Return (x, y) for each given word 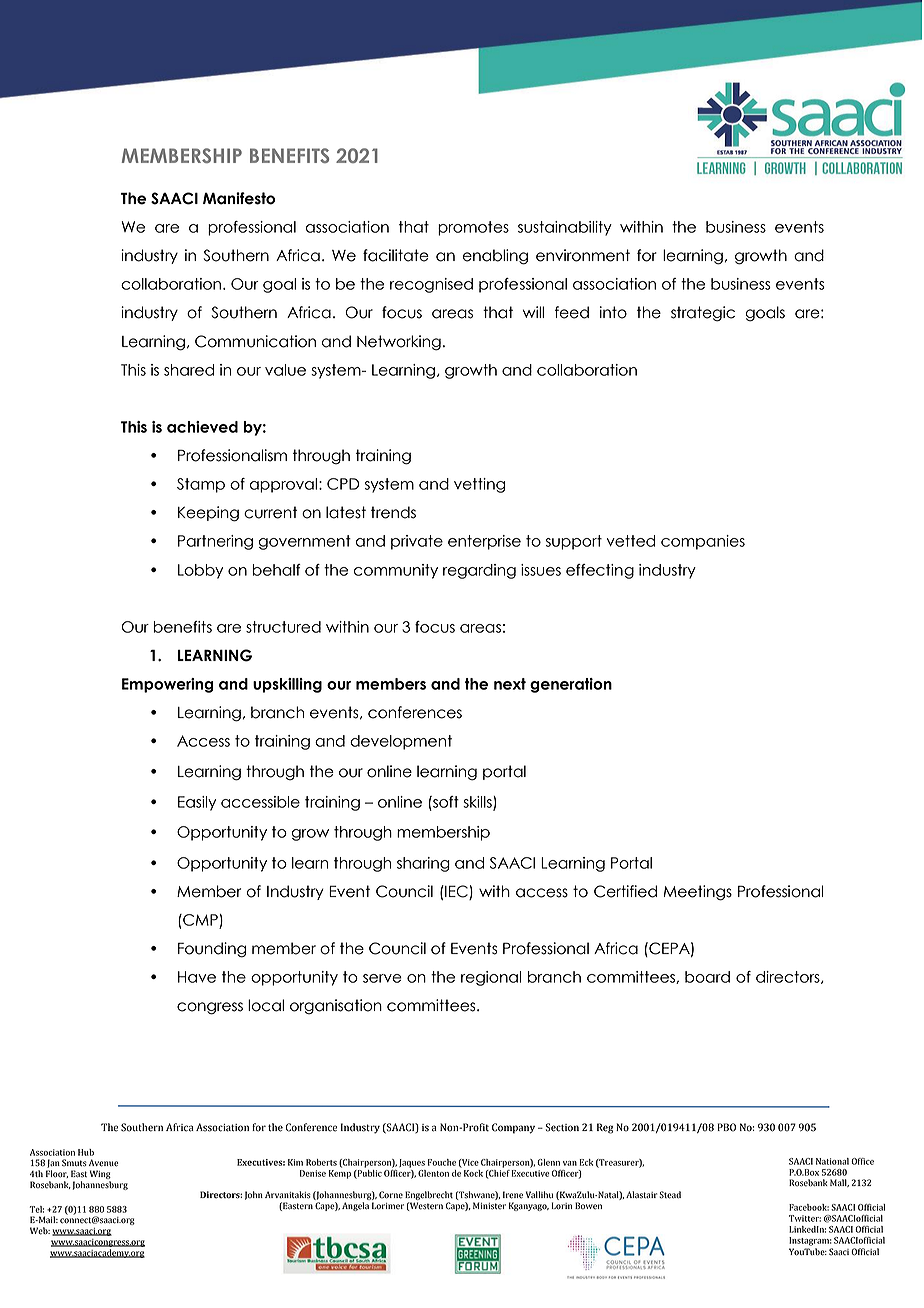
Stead (670, 1195)
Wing (100, 1176)
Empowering (168, 685)
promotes (473, 228)
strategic (703, 314)
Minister (489, 1206)
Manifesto (239, 198)
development (401, 742)
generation (571, 685)
